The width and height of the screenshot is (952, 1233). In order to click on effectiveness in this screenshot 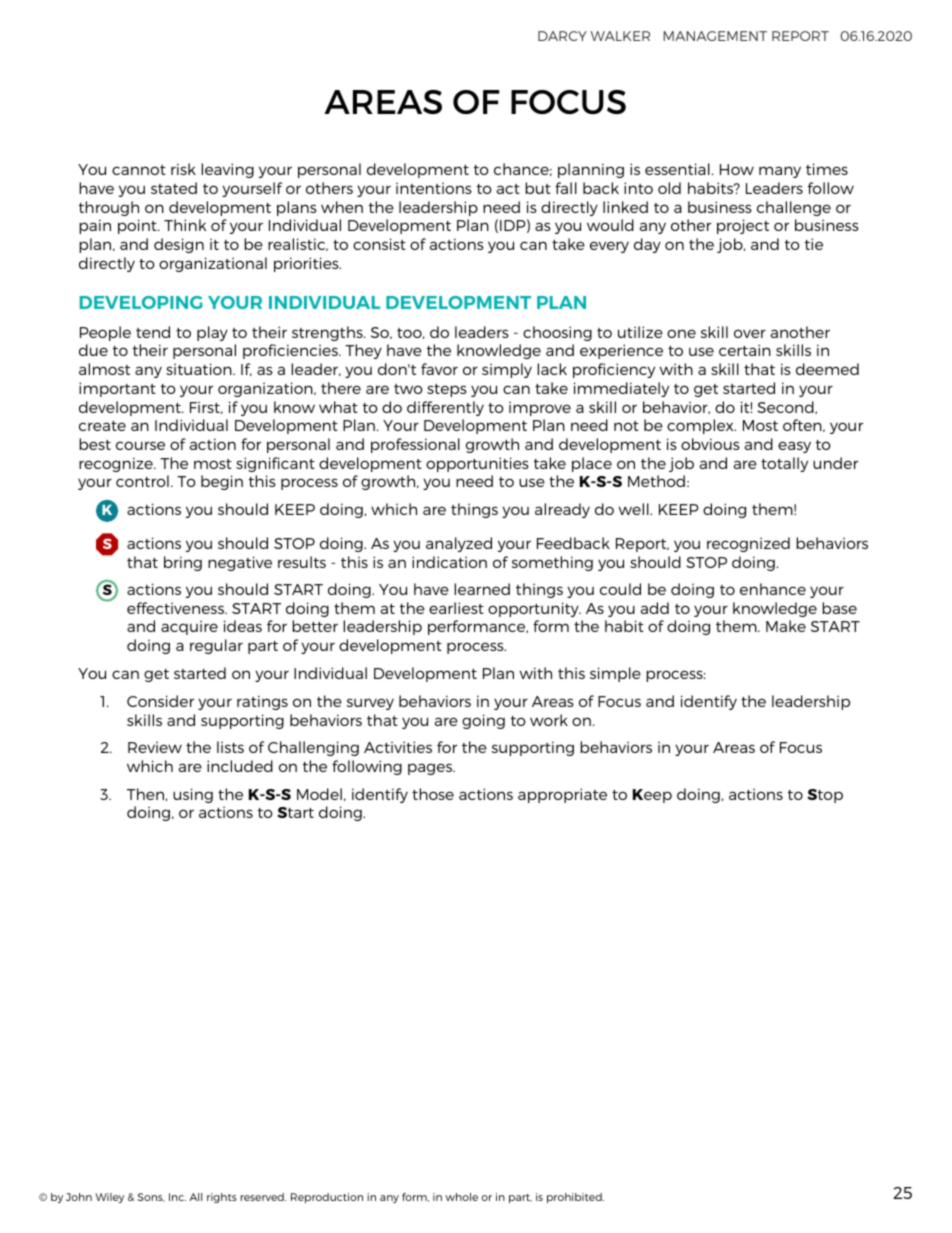, I will do `click(177, 608)`.
